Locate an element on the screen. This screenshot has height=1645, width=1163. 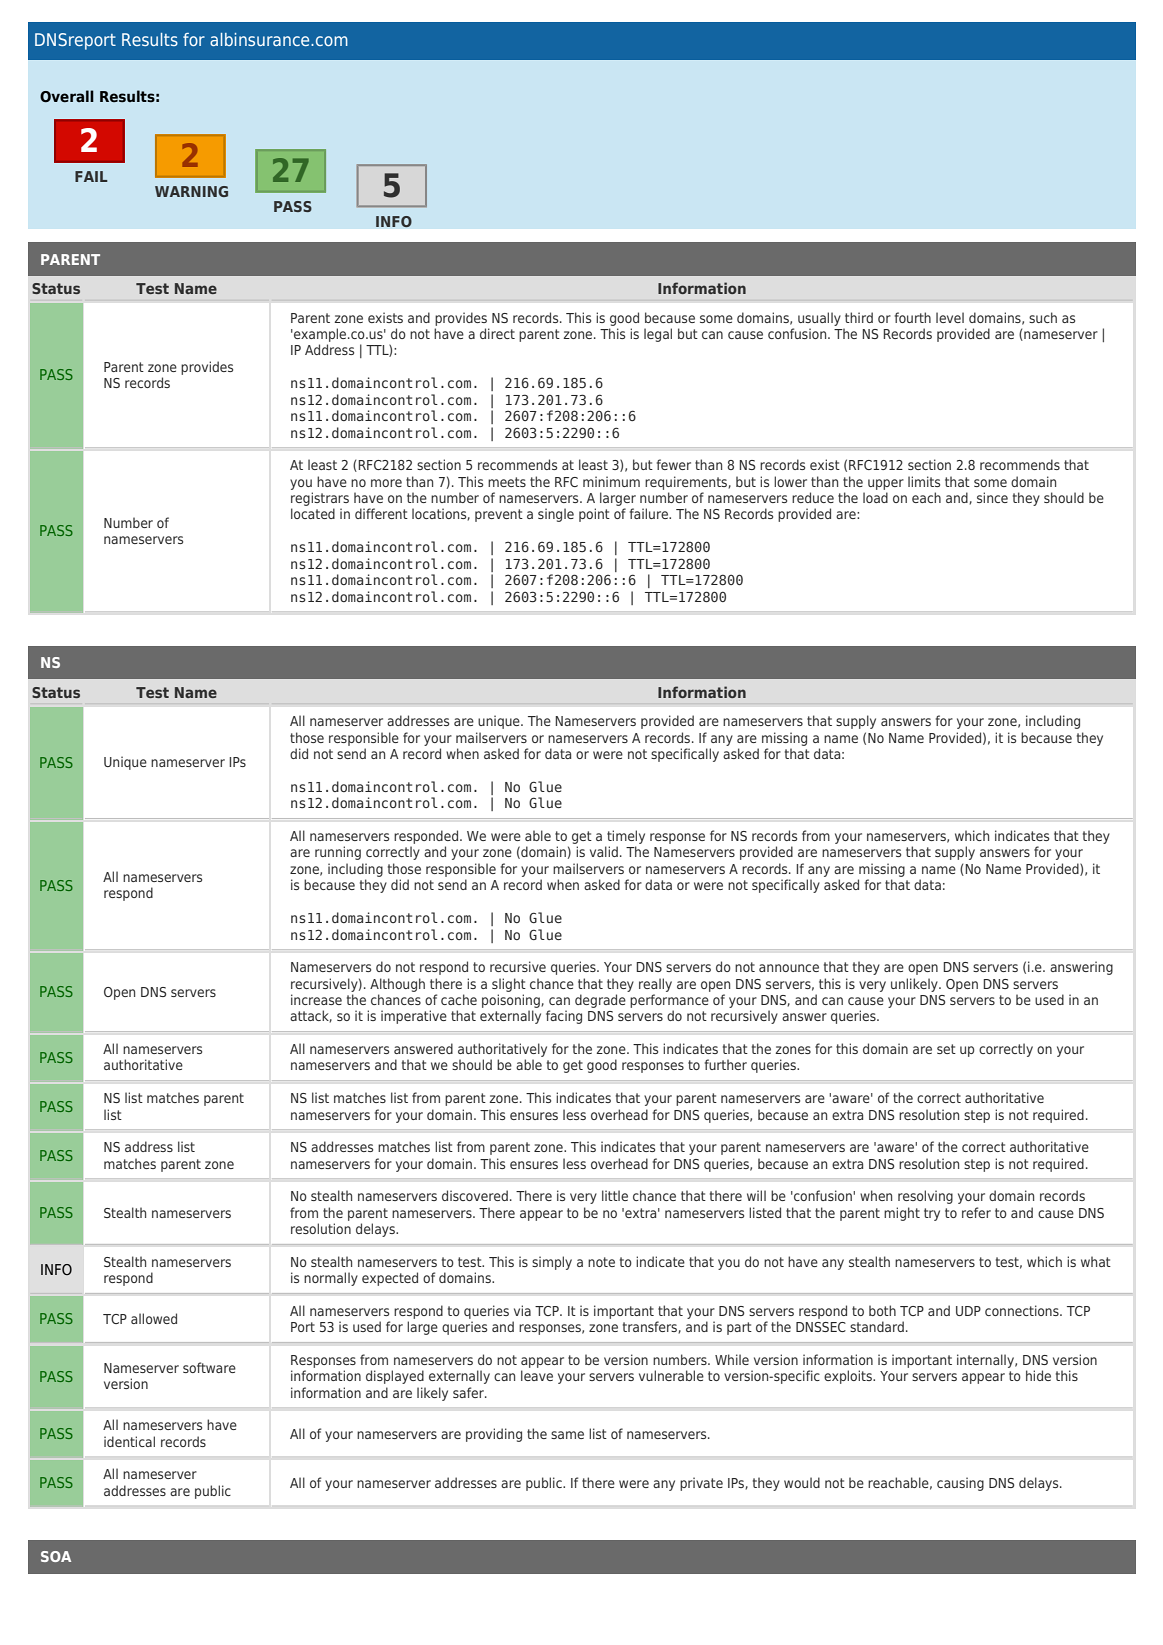
level is located at coordinates (950, 317).
